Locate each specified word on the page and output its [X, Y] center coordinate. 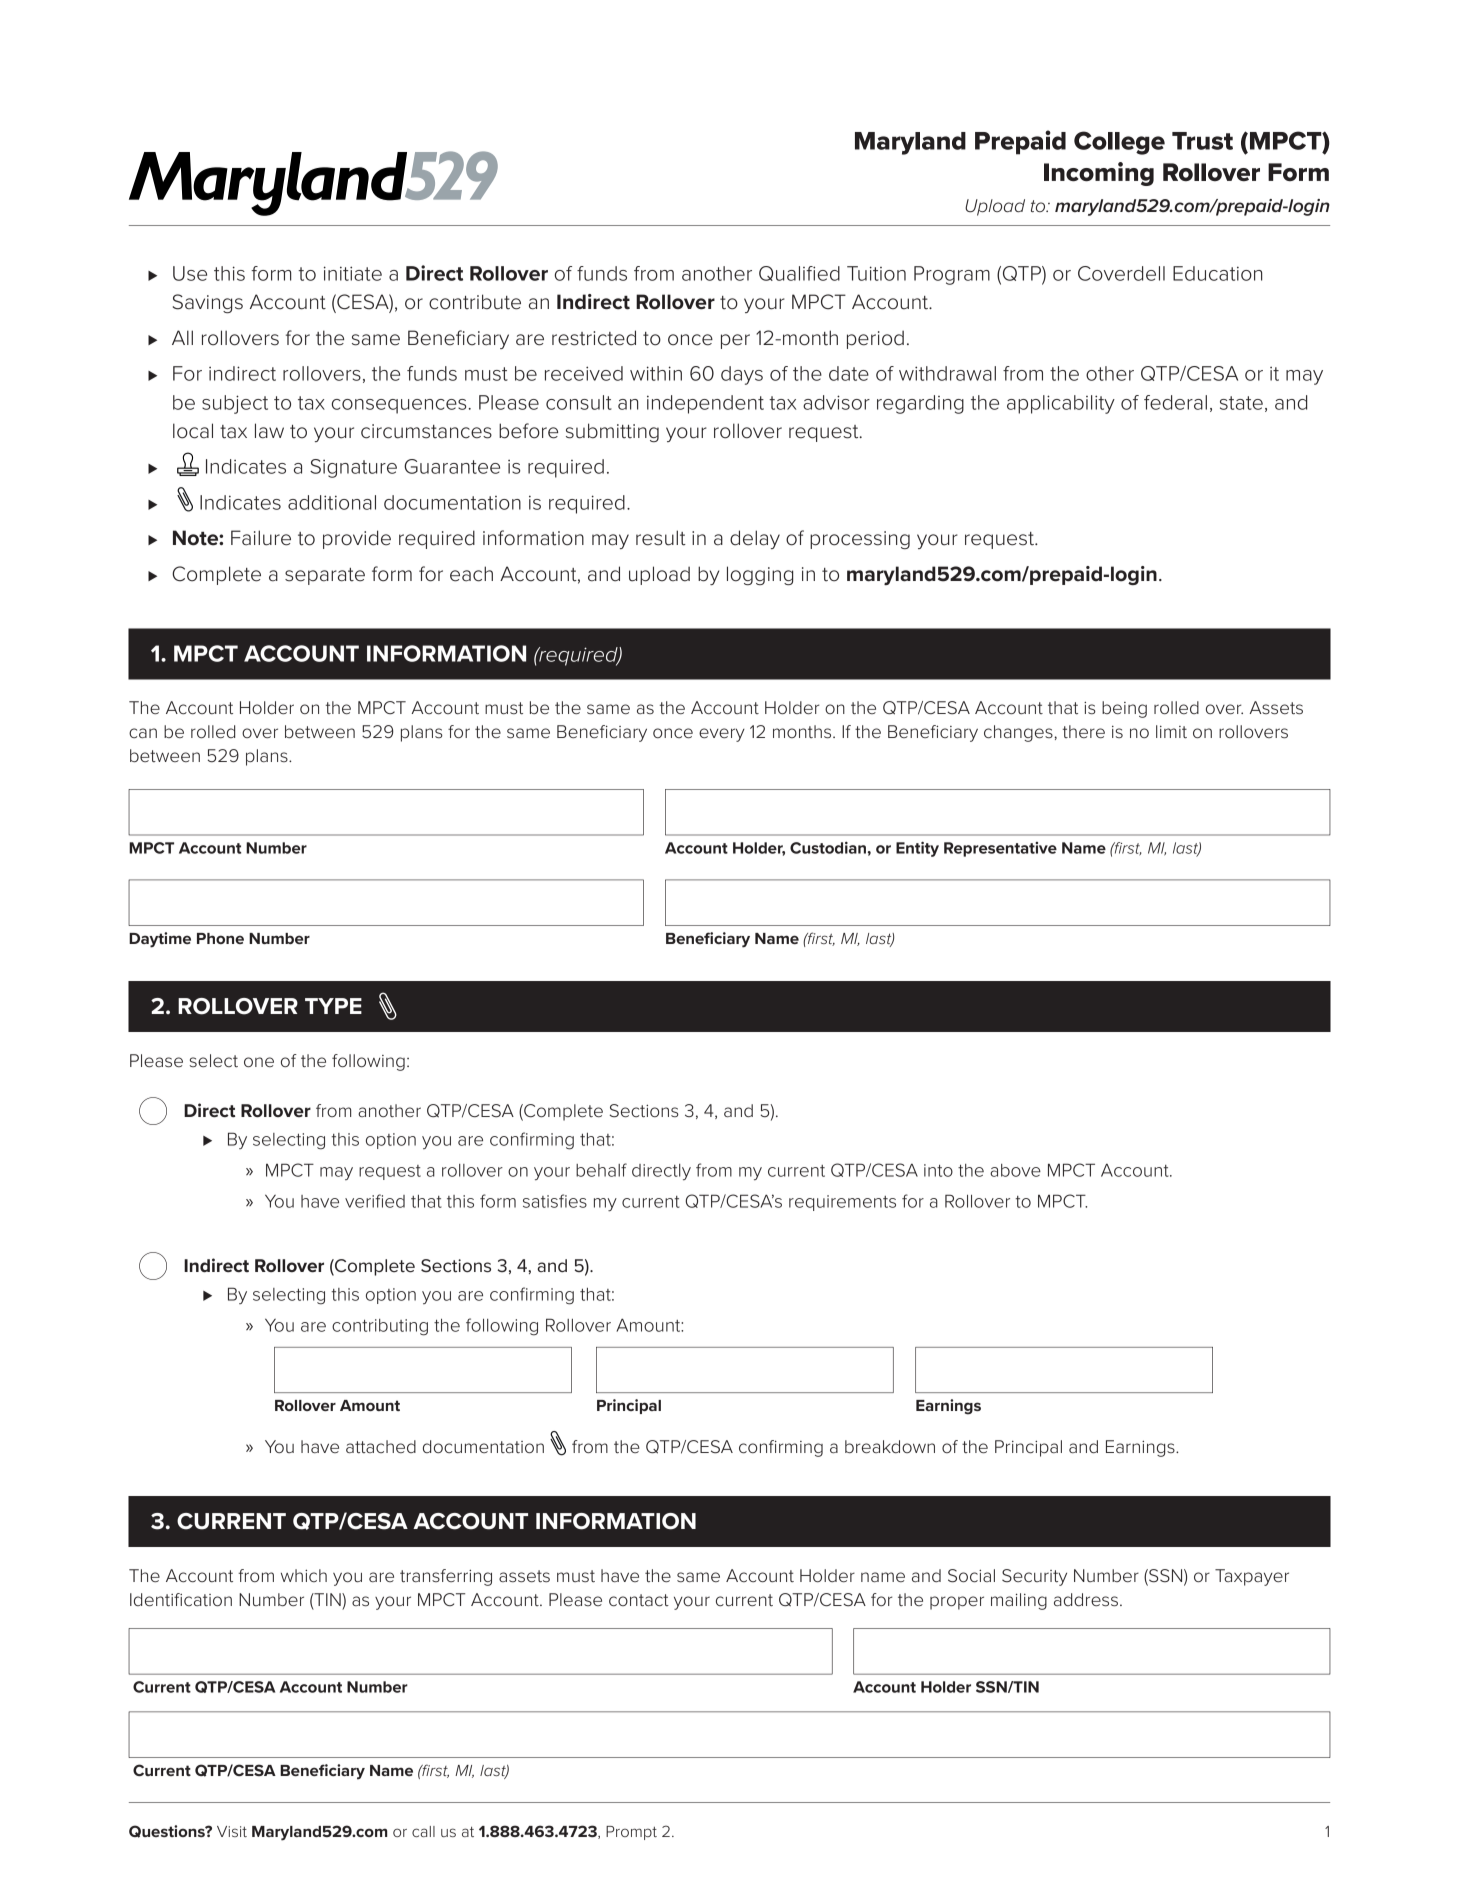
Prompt [631, 1833]
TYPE [333, 1006]
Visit [232, 1831]
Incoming [1099, 174]
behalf [601, 1170]
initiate [353, 273]
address [1086, 1600]
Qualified [799, 273]
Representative [1000, 849]
